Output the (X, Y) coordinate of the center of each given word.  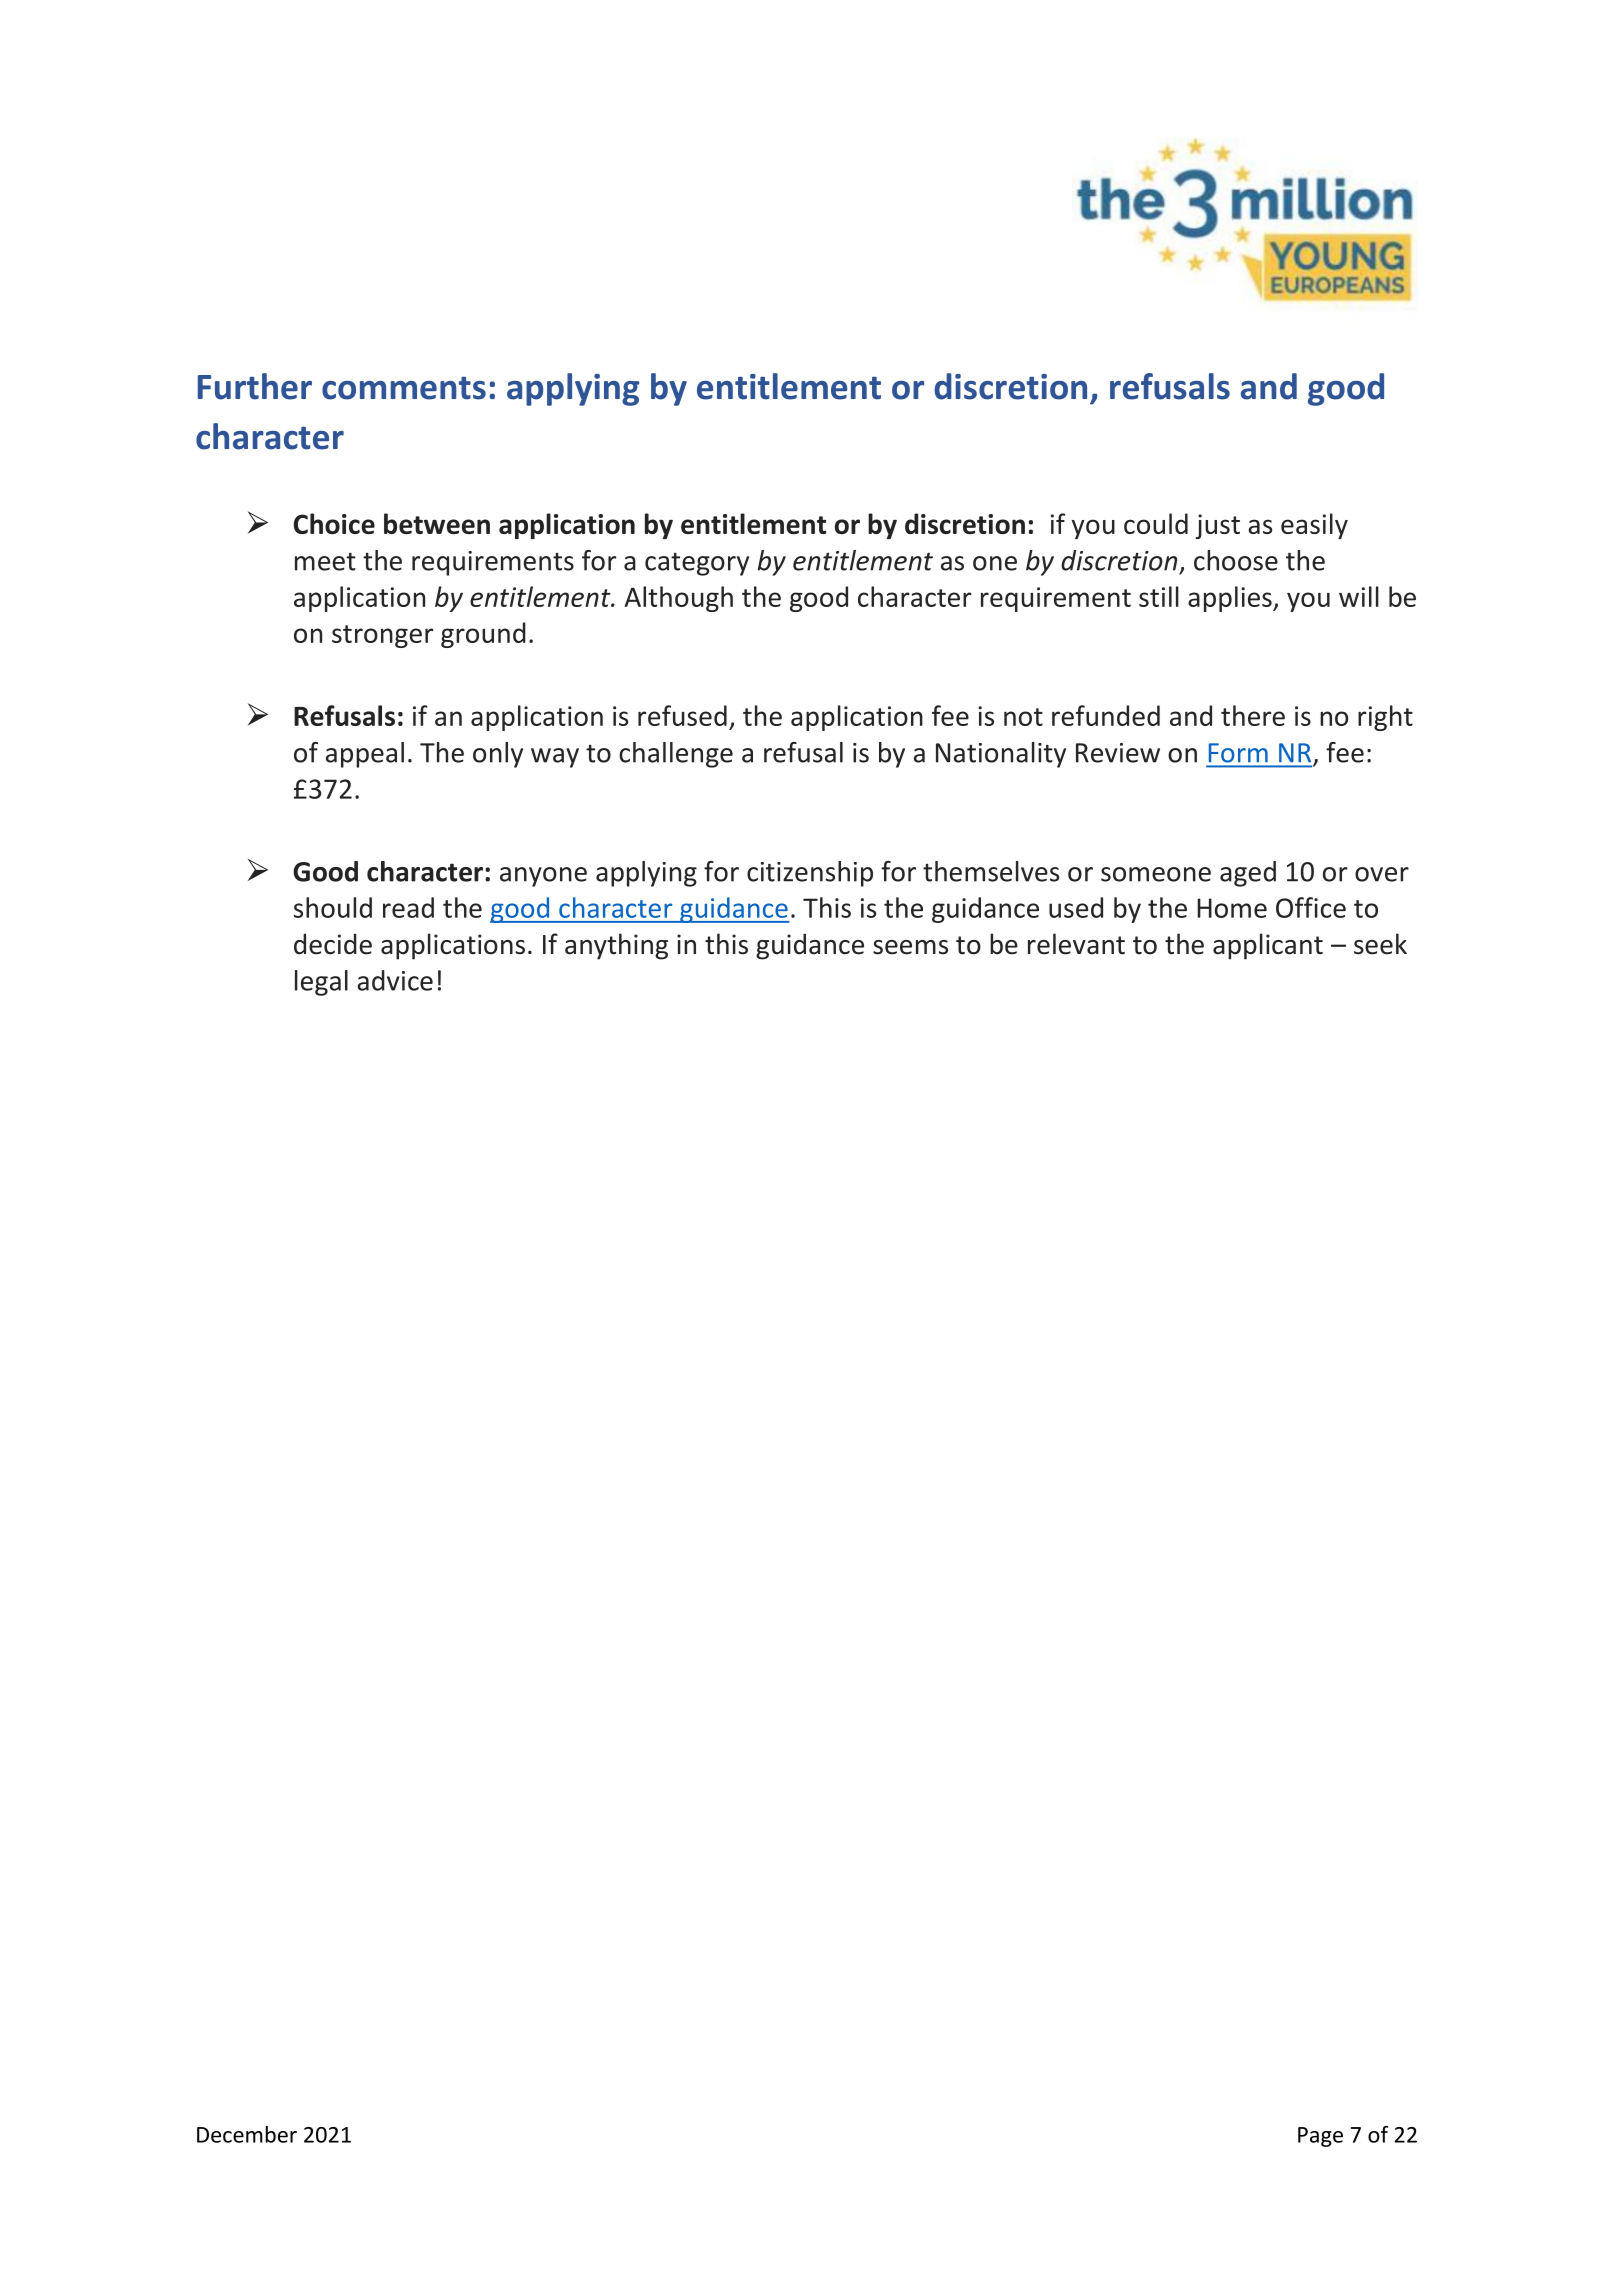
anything (616, 946)
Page (1320, 2137)
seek (1380, 944)
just (1218, 526)
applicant (1268, 946)
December (247, 2134)
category (697, 564)
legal (321, 983)
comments (404, 388)
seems (910, 947)
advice (395, 980)
